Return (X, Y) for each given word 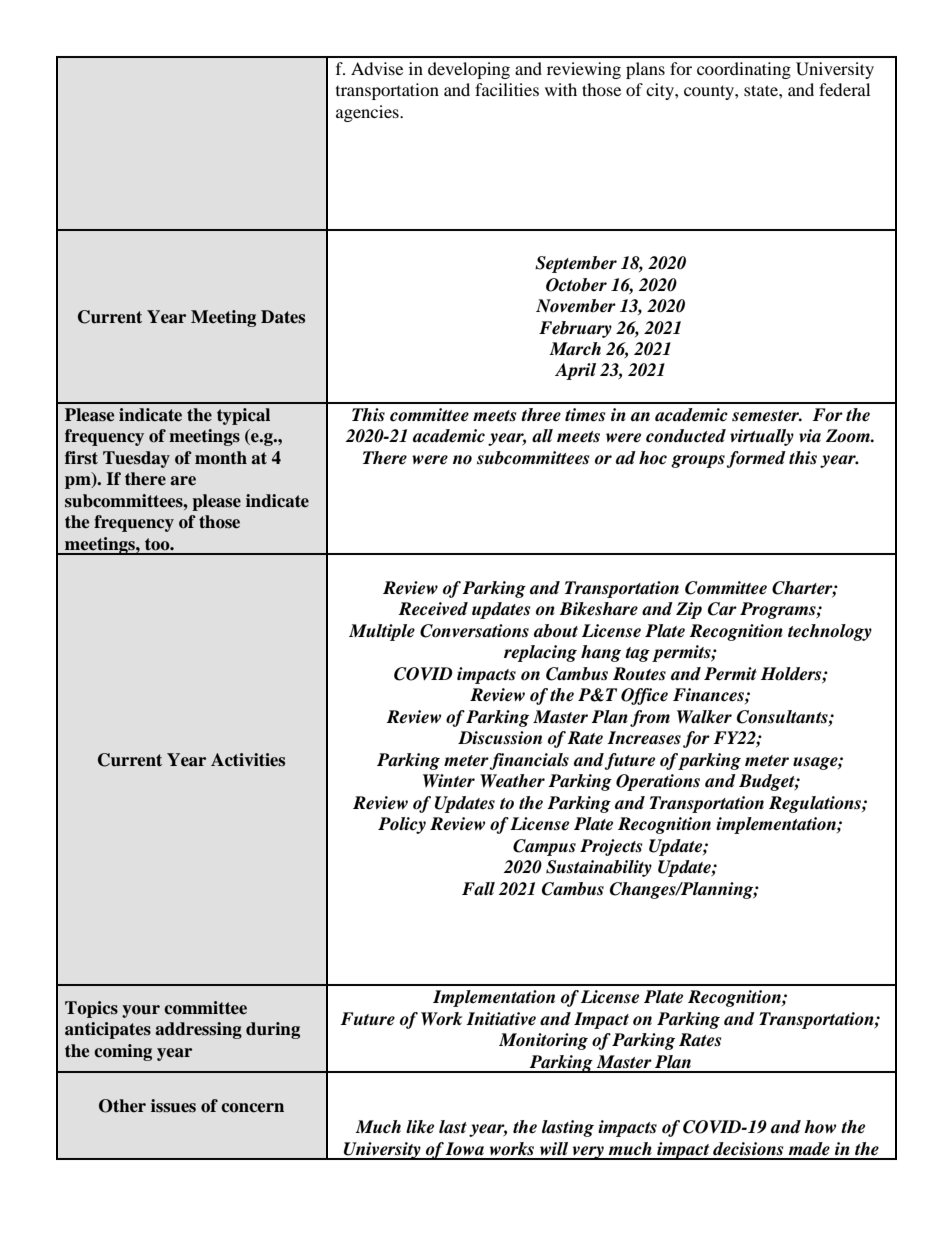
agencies (368, 113)
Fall (478, 889)
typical (243, 416)
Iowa (464, 1149)
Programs (779, 610)
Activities (248, 760)
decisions (748, 1149)
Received (433, 609)
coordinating (744, 70)
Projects (611, 847)
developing (469, 70)
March (575, 349)
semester (767, 416)
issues (173, 1106)
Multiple (382, 632)
